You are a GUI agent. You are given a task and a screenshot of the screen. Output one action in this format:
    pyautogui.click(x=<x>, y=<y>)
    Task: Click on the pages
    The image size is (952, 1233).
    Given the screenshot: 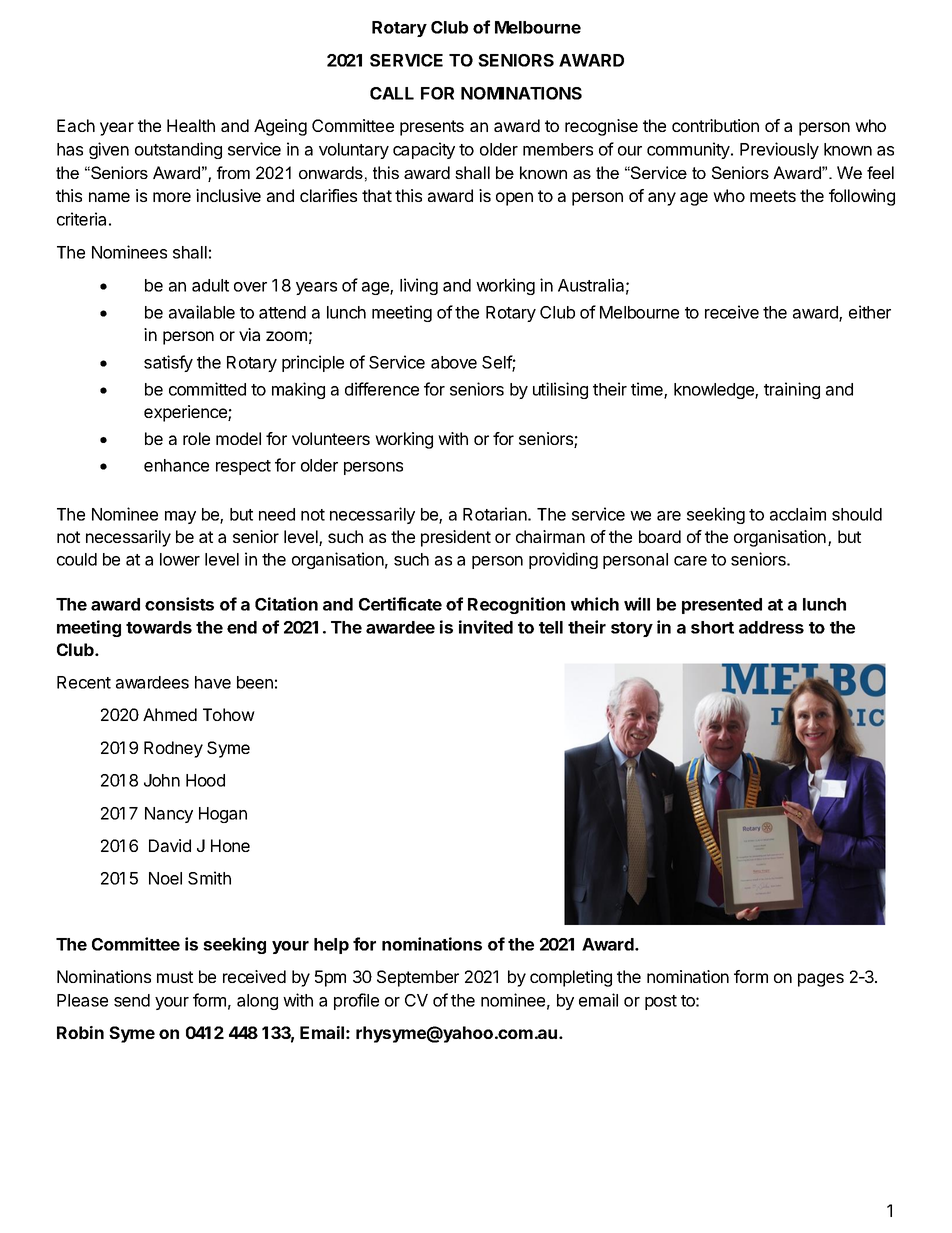 What is the action you would take?
    pyautogui.click(x=821, y=980)
